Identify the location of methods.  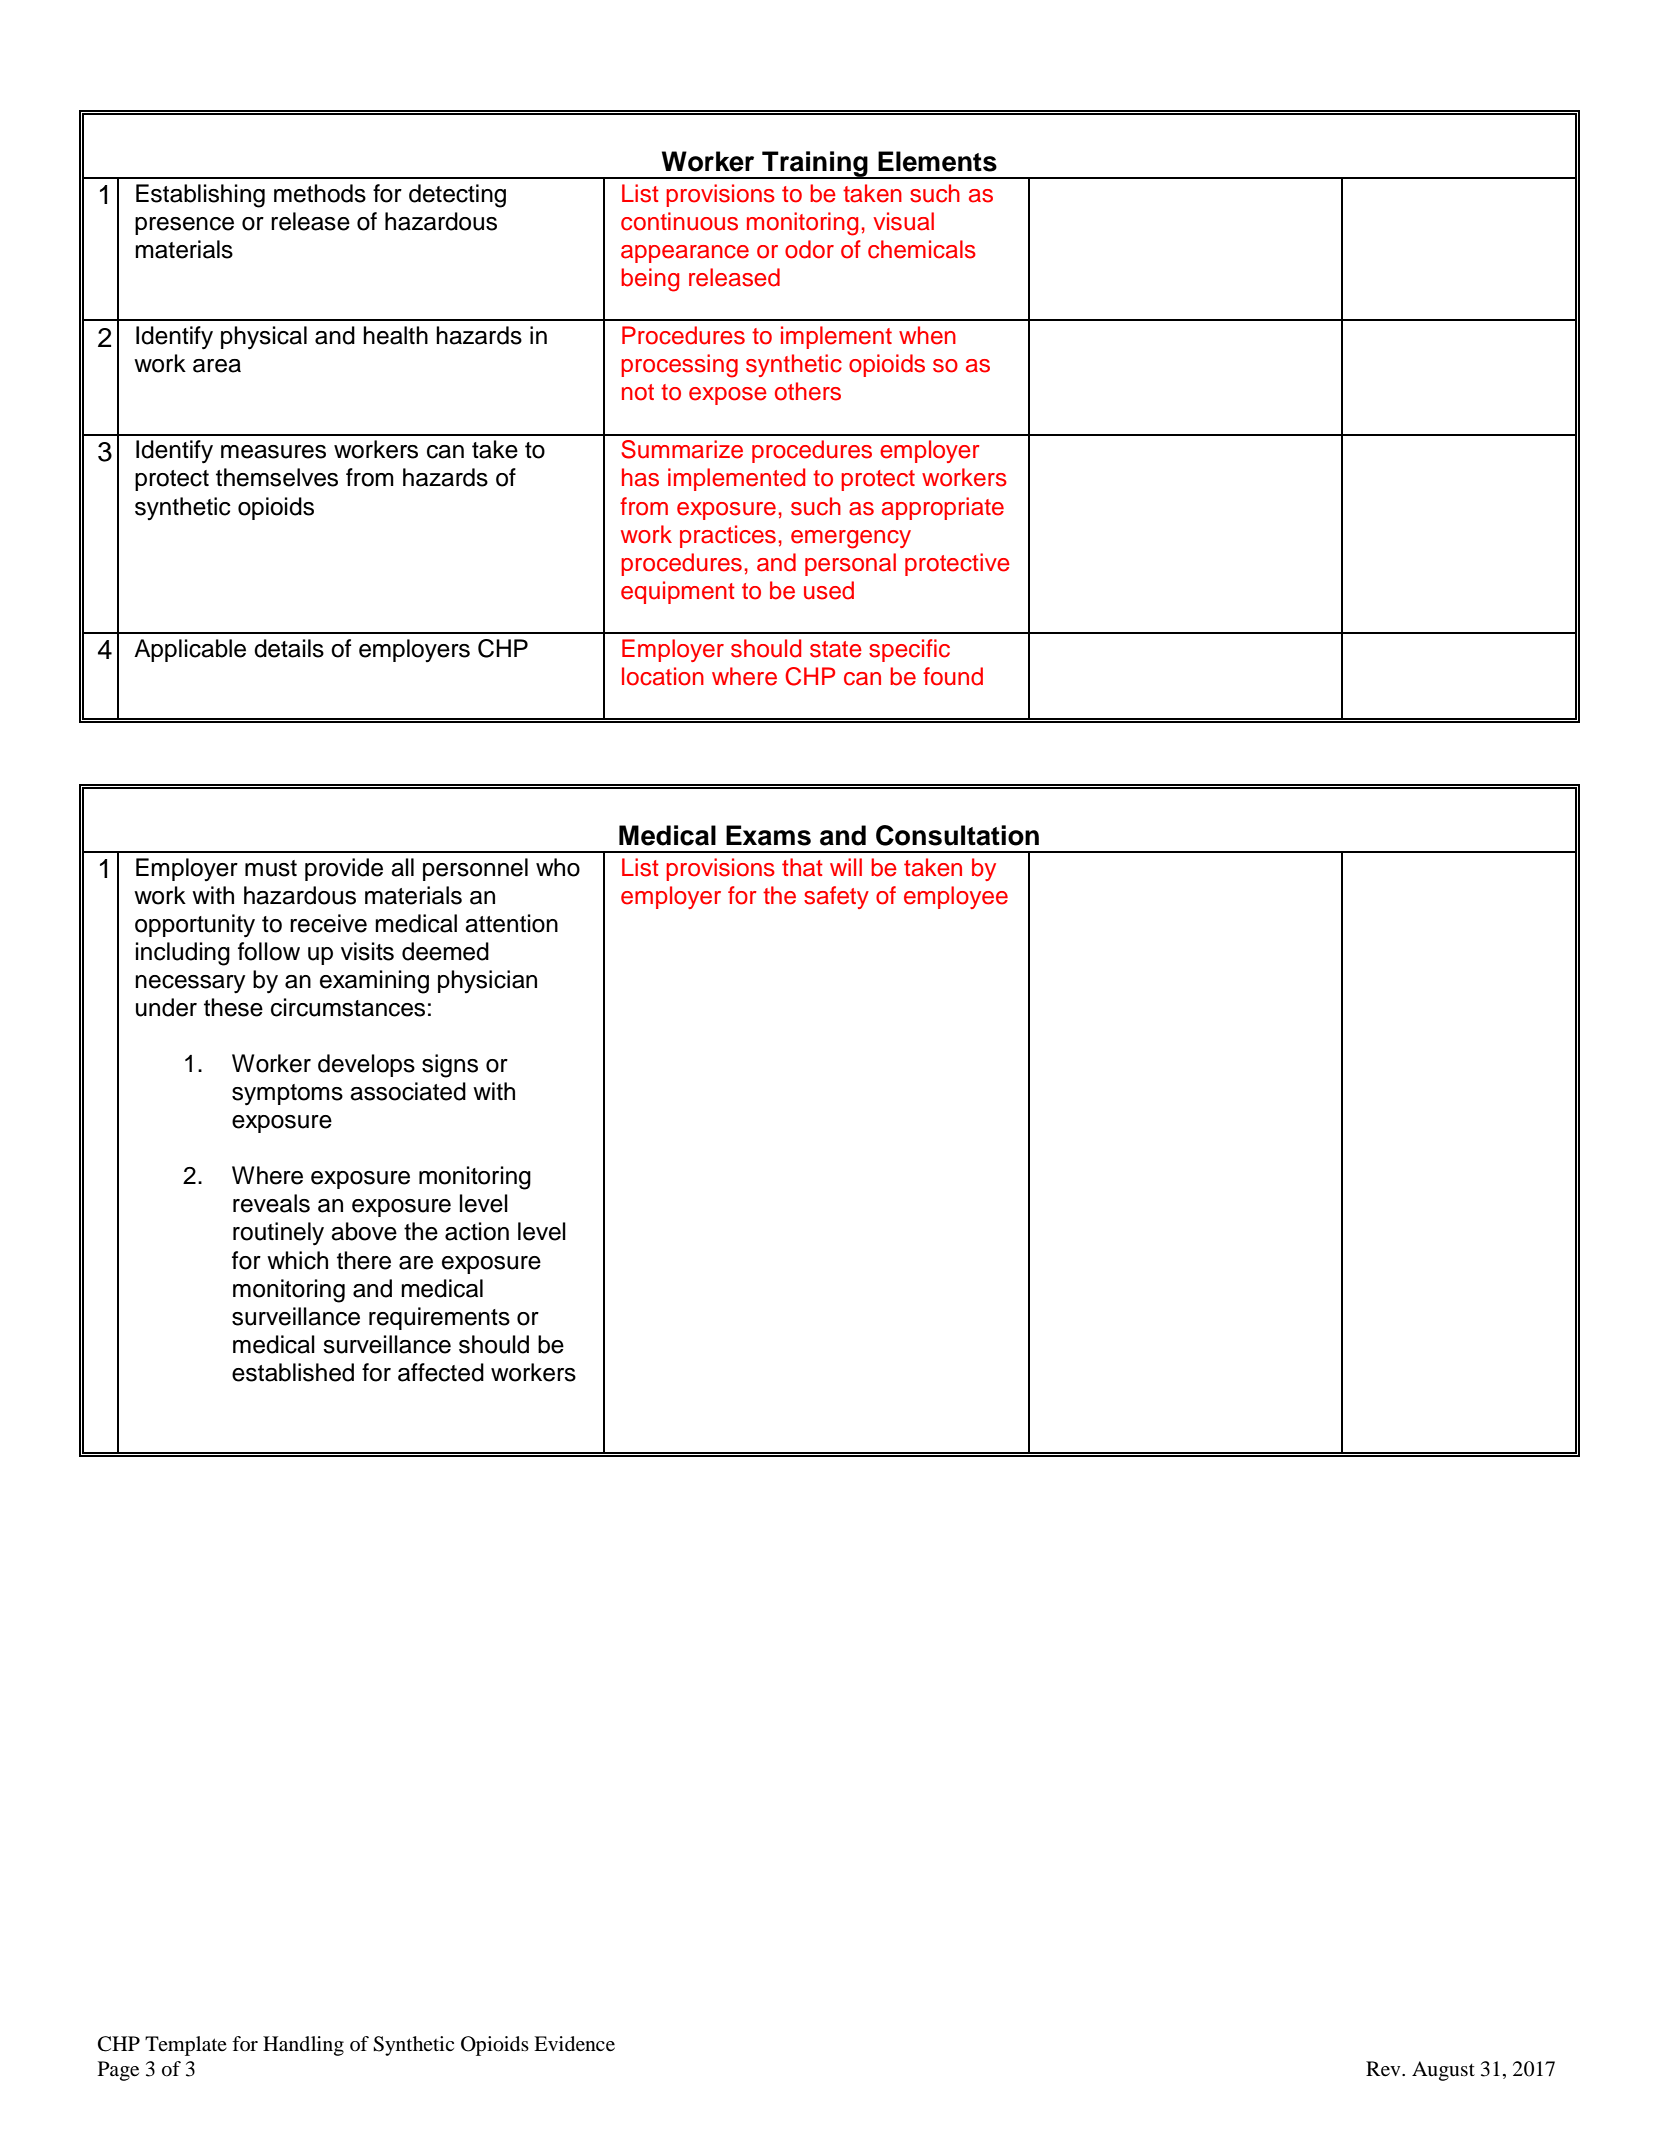
(320, 193).
